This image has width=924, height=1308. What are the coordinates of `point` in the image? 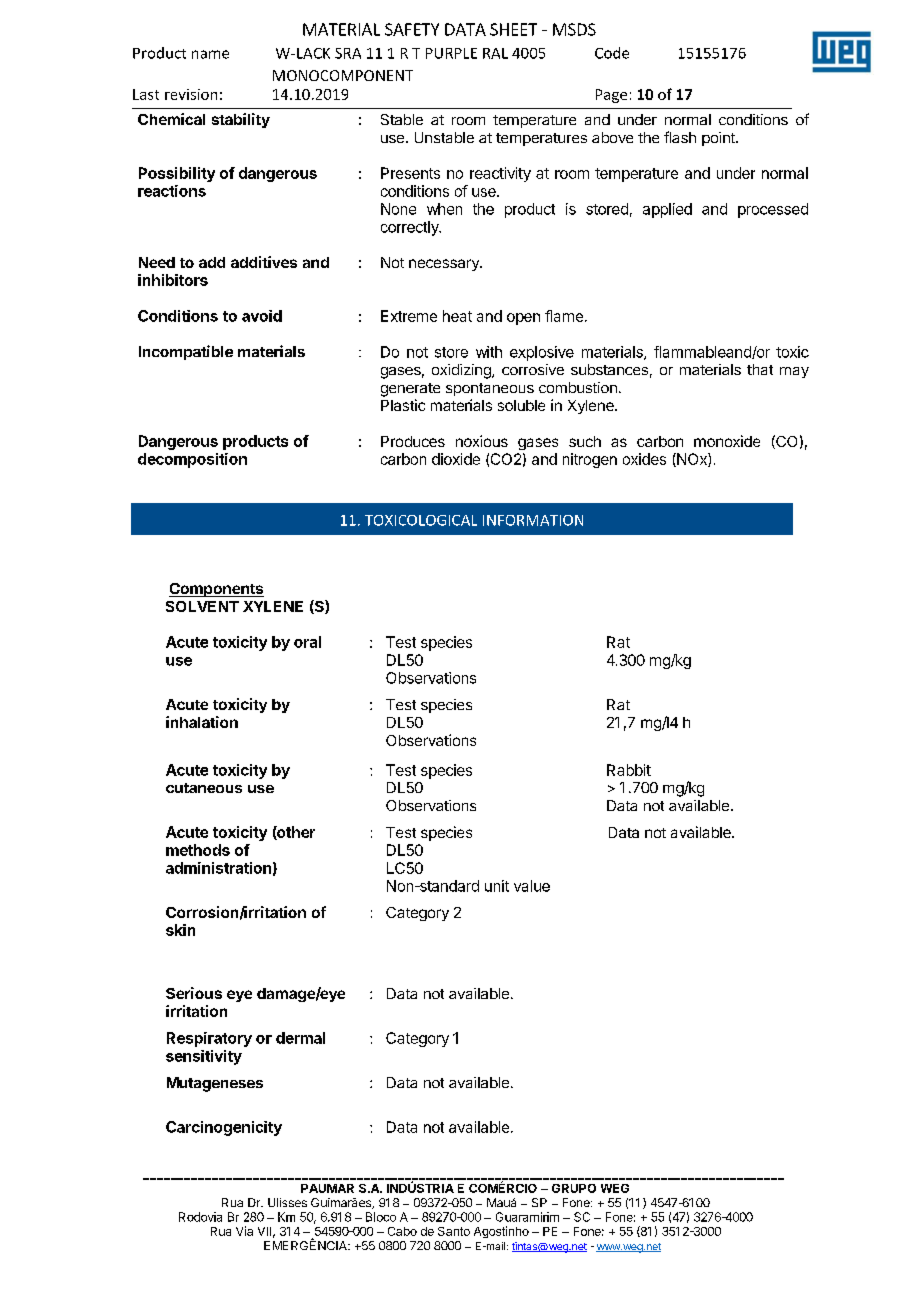 It's located at (719, 139).
